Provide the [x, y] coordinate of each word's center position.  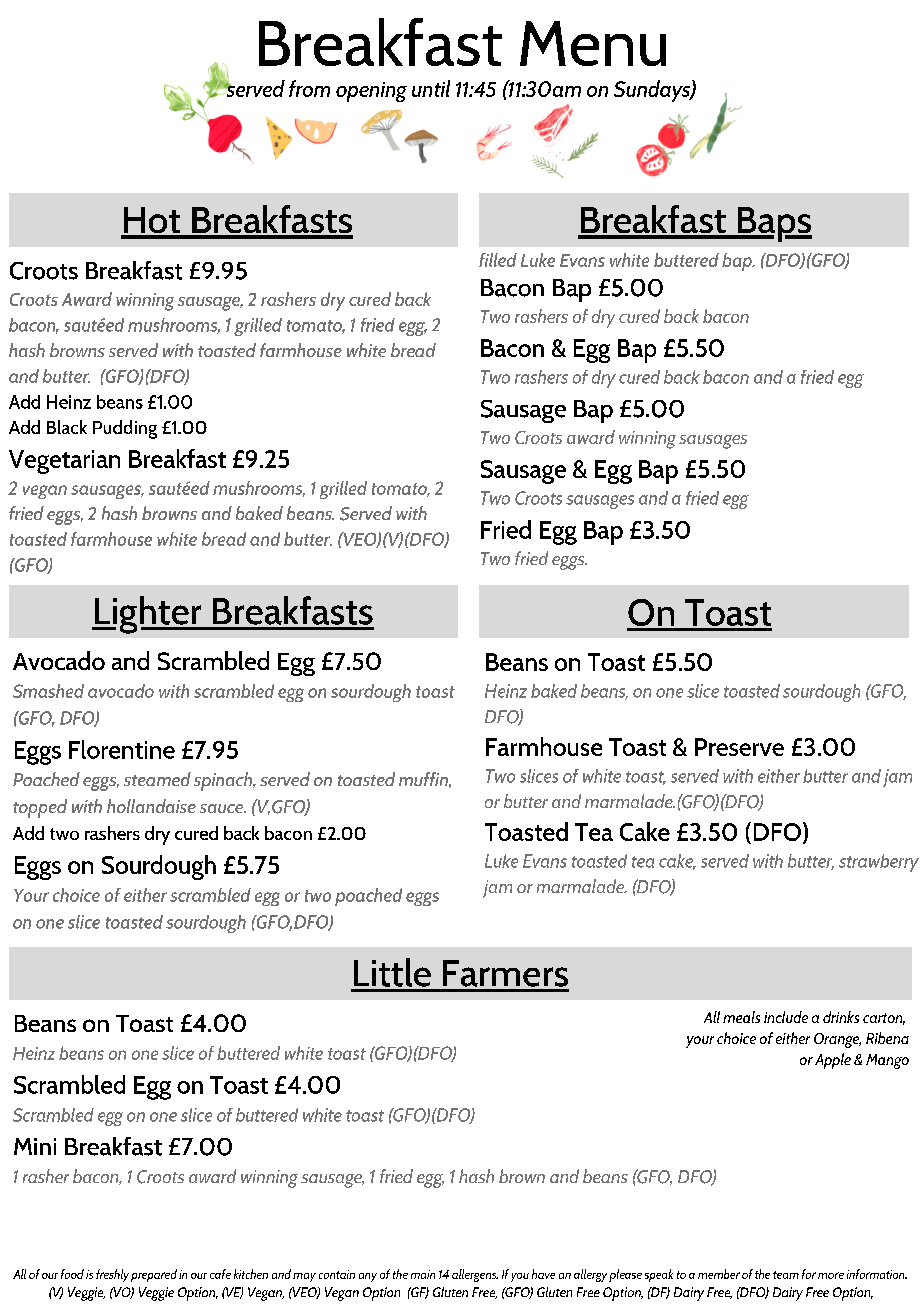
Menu [593, 43]
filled [498, 260]
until [431, 88]
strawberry [879, 863]
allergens [475, 1275]
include [786, 1017]
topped [40, 808]
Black [67, 427]
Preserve [739, 747]
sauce [223, 808]
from [309, 88]
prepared [154, 1275]
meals [741, 1017]
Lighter [148, 615]
